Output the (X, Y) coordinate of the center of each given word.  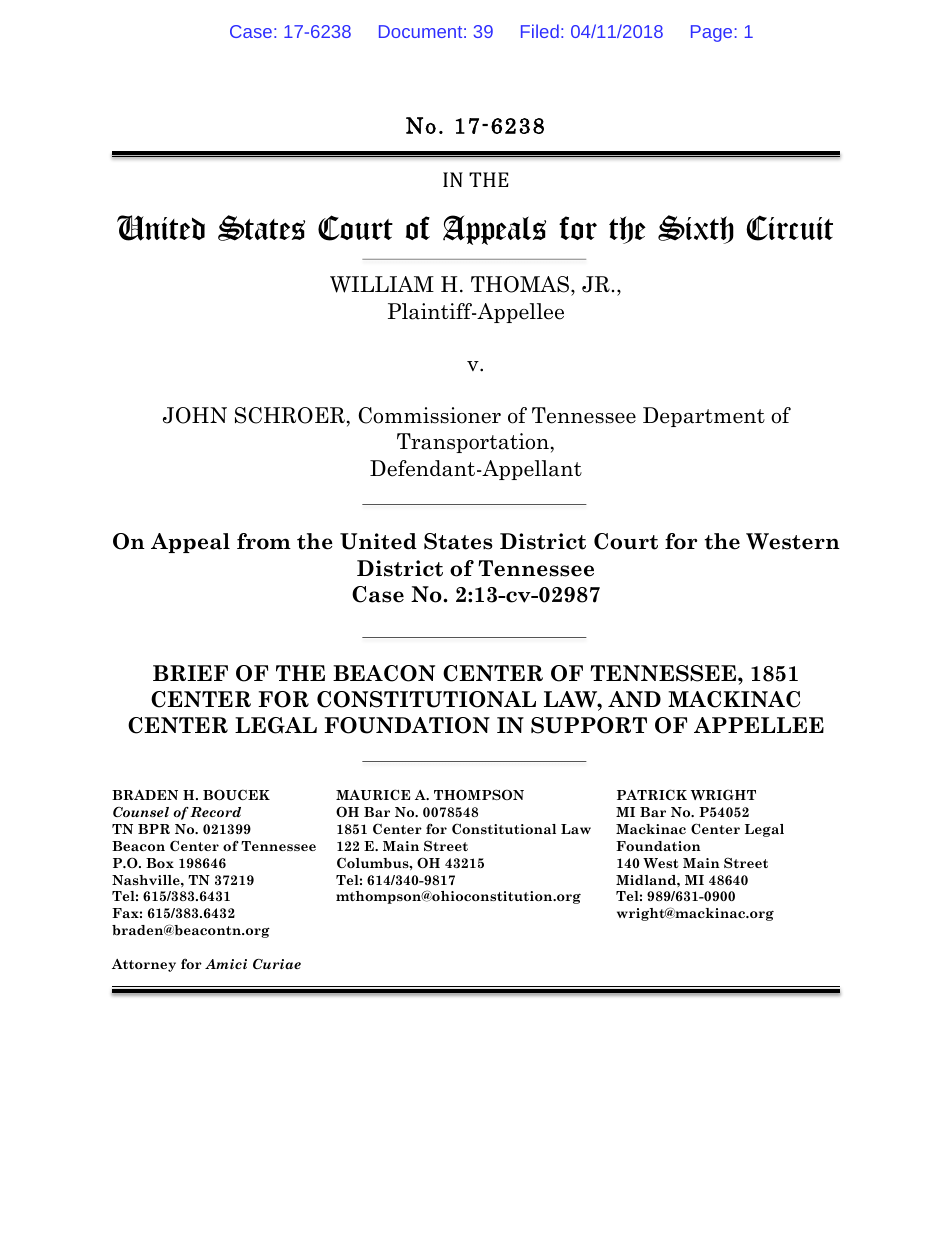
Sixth (696, 229)
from (264, 541)
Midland (647, 880)
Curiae (277, 964)
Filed (540, 31)
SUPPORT (589, 725)
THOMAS (521, 286)
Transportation (473, 443)
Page (711, 33)
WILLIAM (382, 284)
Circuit (789, 228)
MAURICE (373, 794)
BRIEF (190, 673)
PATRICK (652, 794)
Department (704, 417)
